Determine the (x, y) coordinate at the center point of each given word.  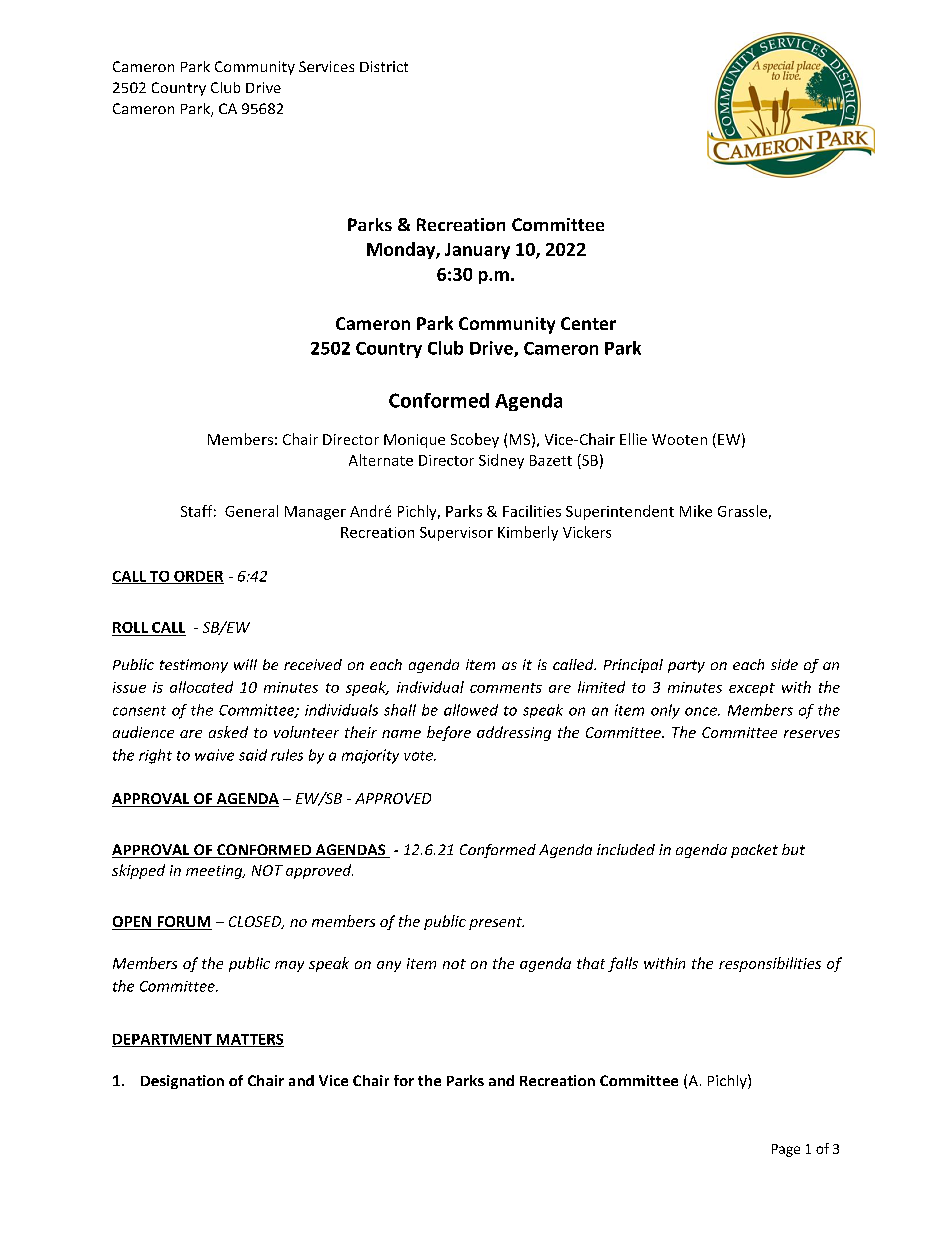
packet (754, 851)
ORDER (198, 577)
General (251, 511)
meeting (215, 872)
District (384, 66)
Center (588, 323)
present (496, 923)
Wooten (679, 439)
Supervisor (456, 534)
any (389, 966)
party (686, 666)
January (477, 251)
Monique (414, 441)
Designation (182, 1082)
